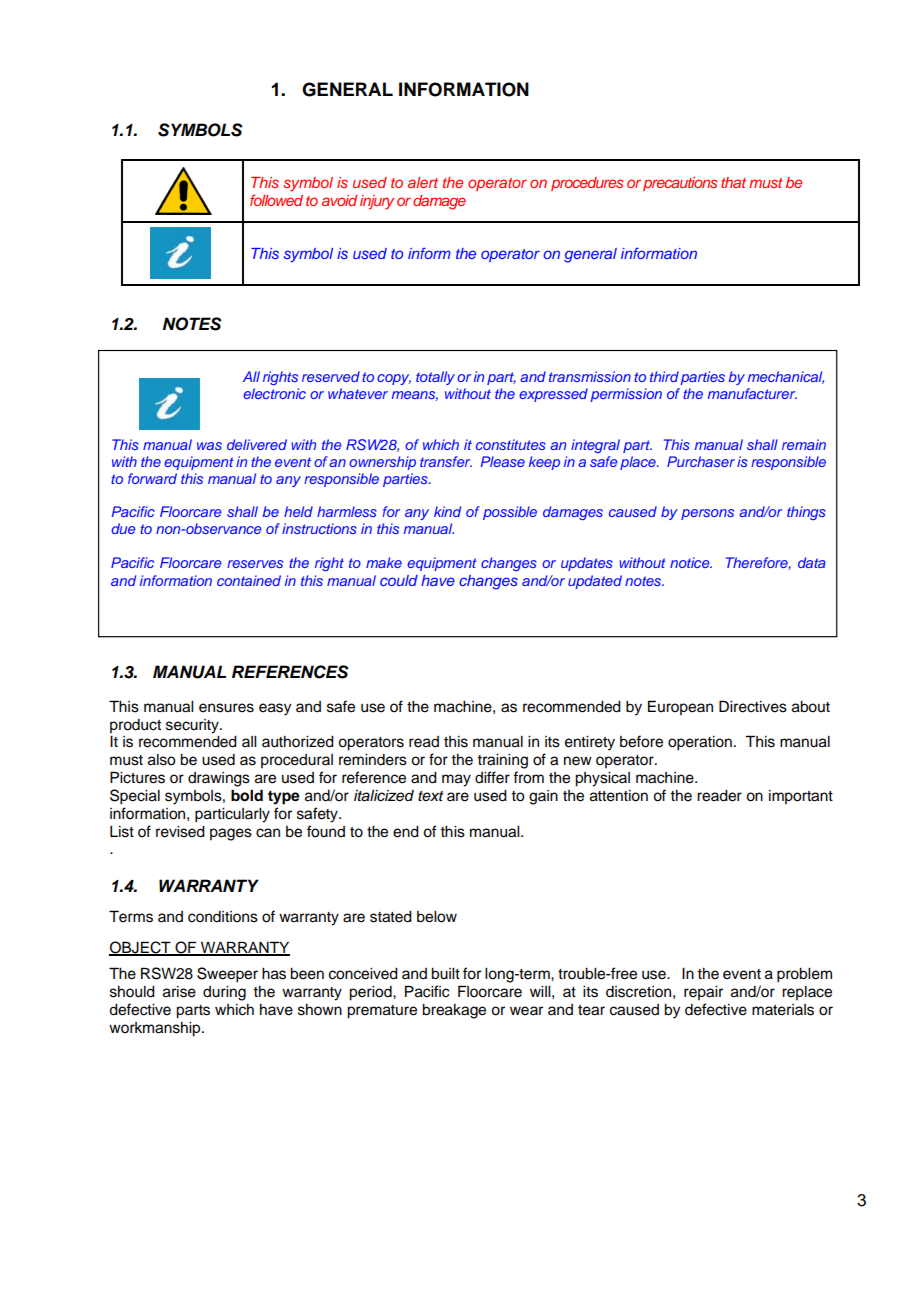 The height and width of the page is (1308, 924). I want to click on security, so click(193, 726).
